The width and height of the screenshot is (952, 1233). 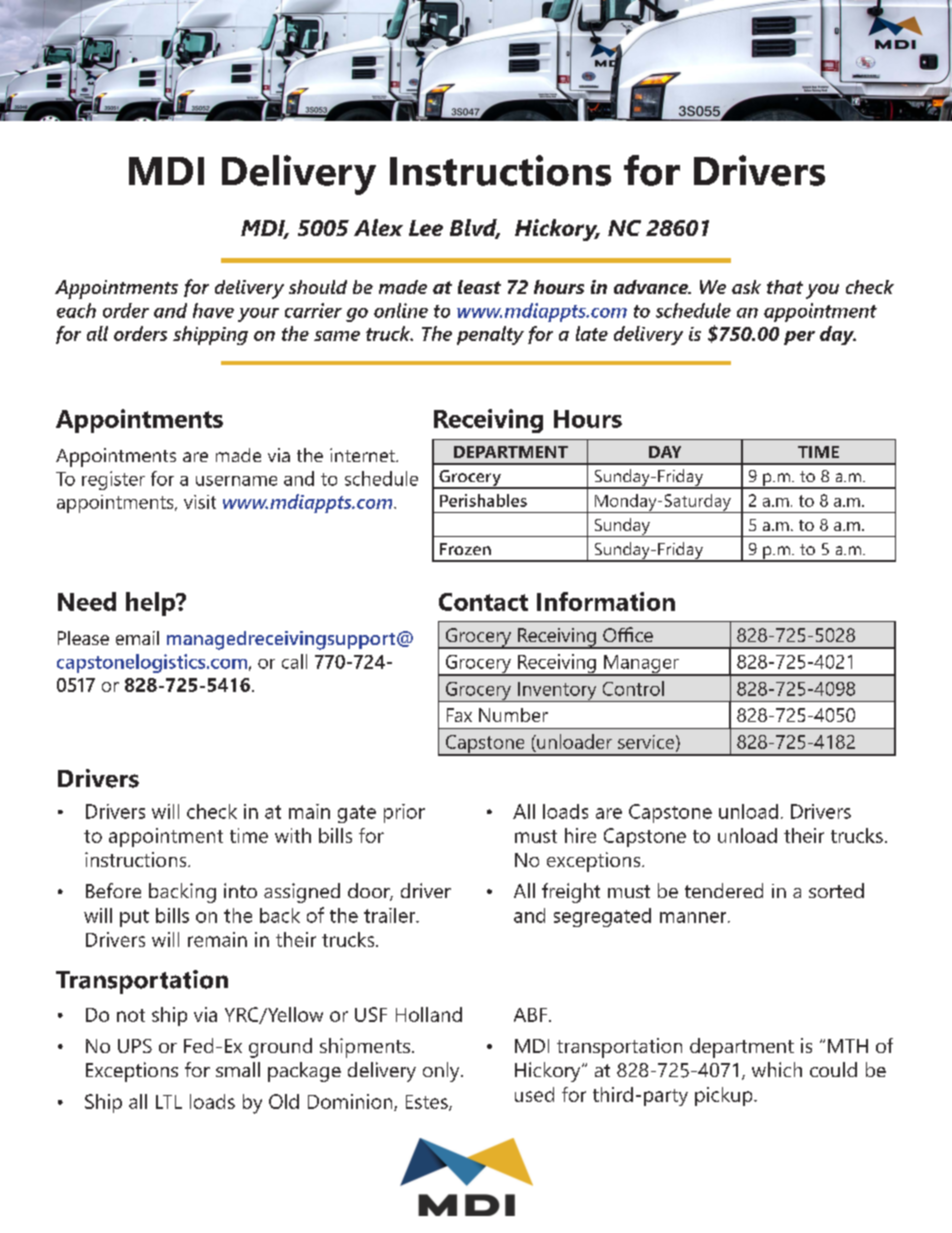 What do you see at coordinates (426, 228) in the screenshot?
I see `Lee` at bounding box center [426, 228].
